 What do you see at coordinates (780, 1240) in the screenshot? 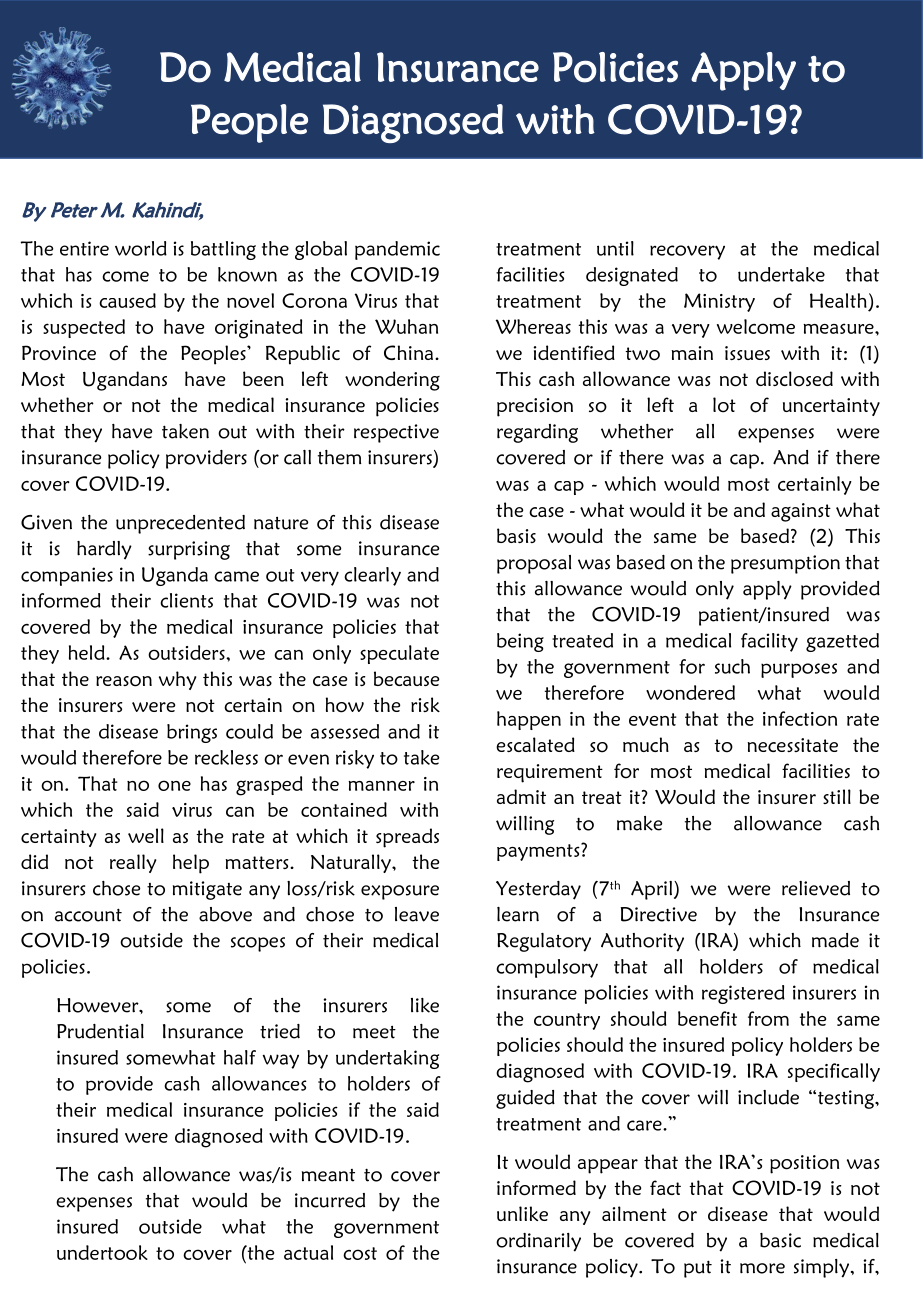
I see `basic` at bounding box center [780, 1240].
